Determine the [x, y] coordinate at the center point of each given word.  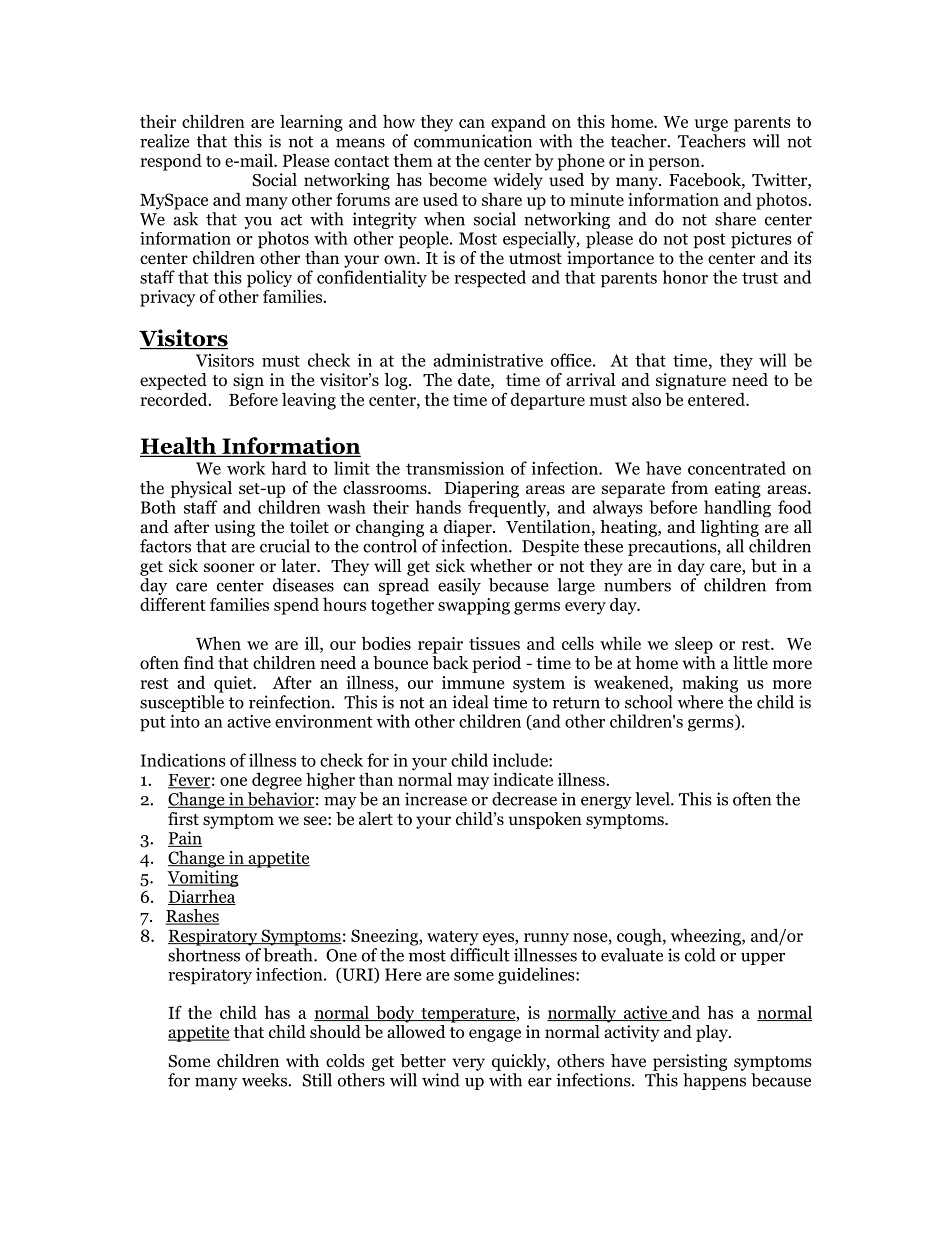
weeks [265, 1080]
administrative [488, 360]
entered [717, 399]
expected [173, 381]
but [764, 566]
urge [711, 125]
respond [171, 162]
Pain [185, 839]
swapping [474, 606]
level [653, 799]
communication [473, 141]
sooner [229, 568]
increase [436, 799]
